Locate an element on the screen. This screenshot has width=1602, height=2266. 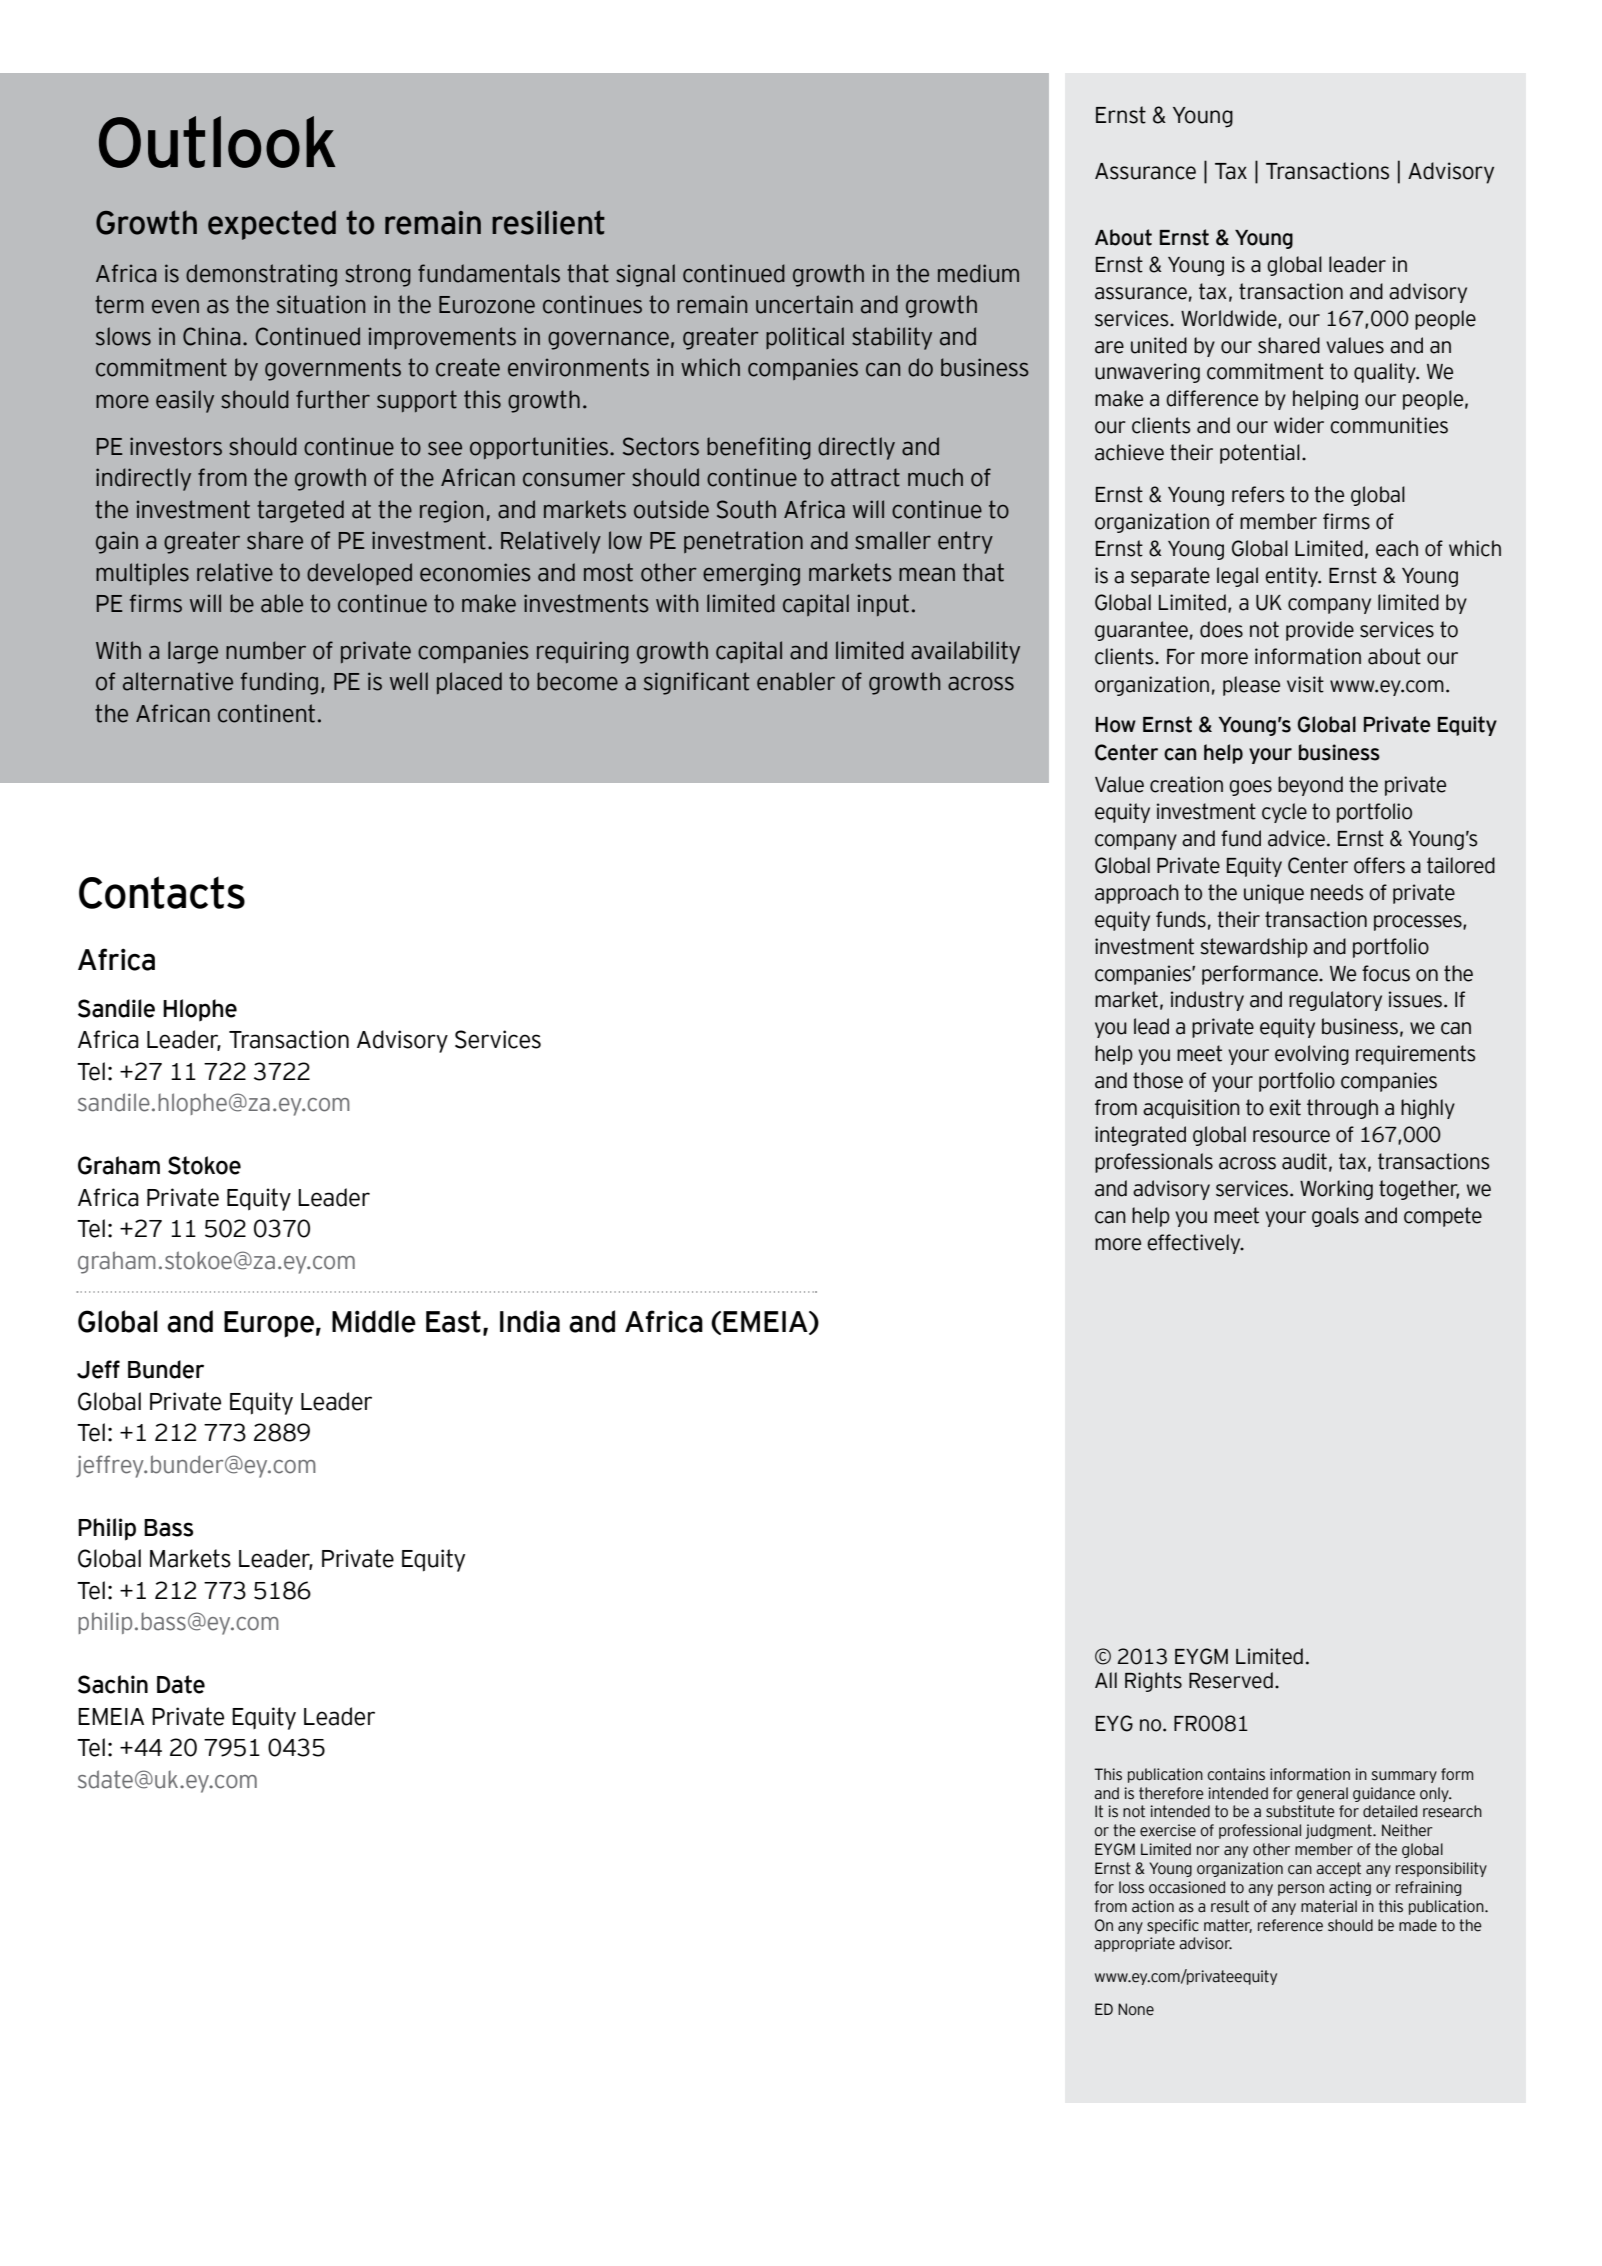
evolving is located at coordinates (1312, 1055).
